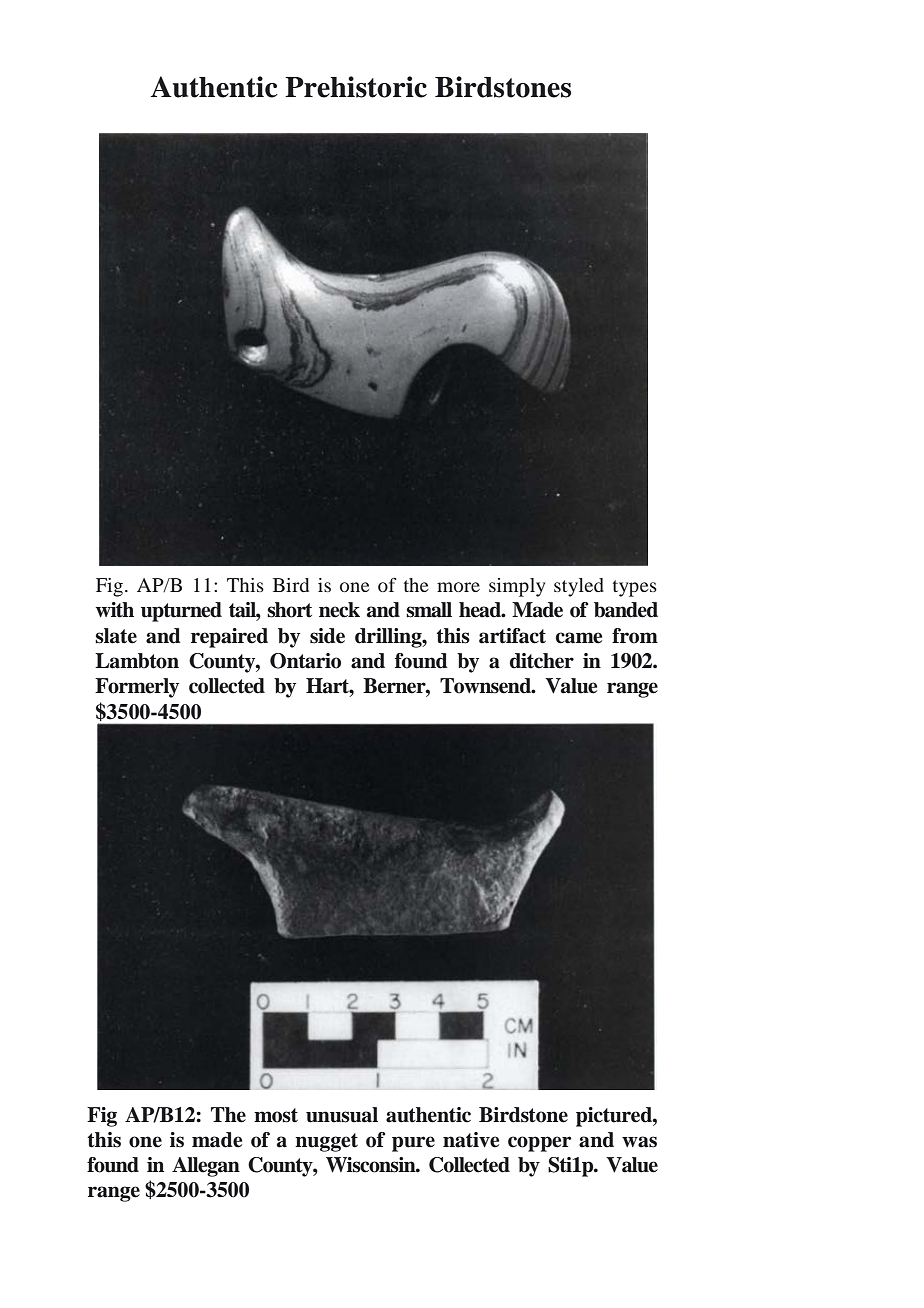 The width and height of the image is (924, 1308). Describe the element at coordinates (181, 612) in the image. I see `upturned` at that location.
